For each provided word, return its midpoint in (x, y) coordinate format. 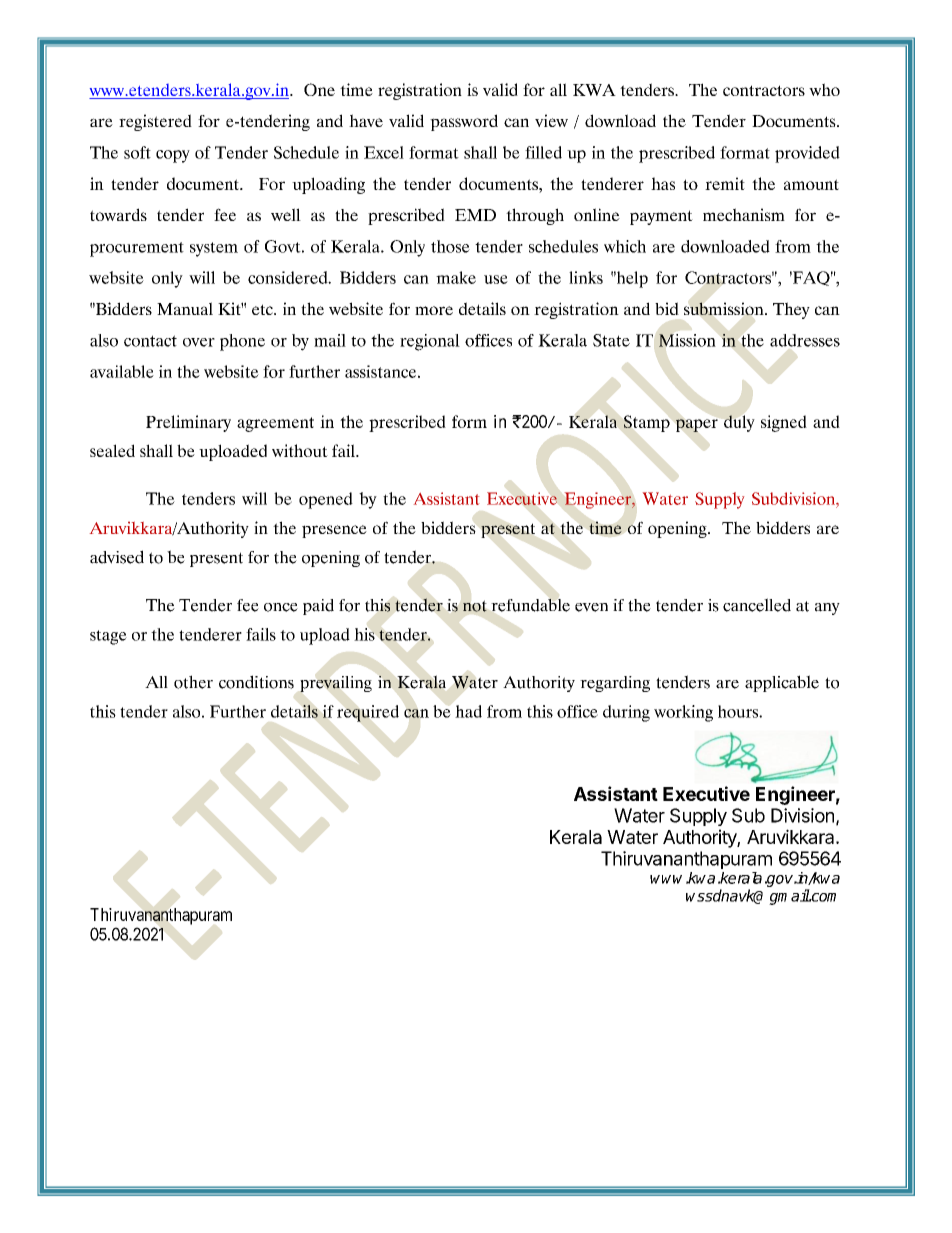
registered (155, 122)
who (824, 89)
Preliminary (188, 423)
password (464, 122)
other (193, 682)
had (468, 711)
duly (739, 423)
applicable (782, 683)
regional (430, 342)
